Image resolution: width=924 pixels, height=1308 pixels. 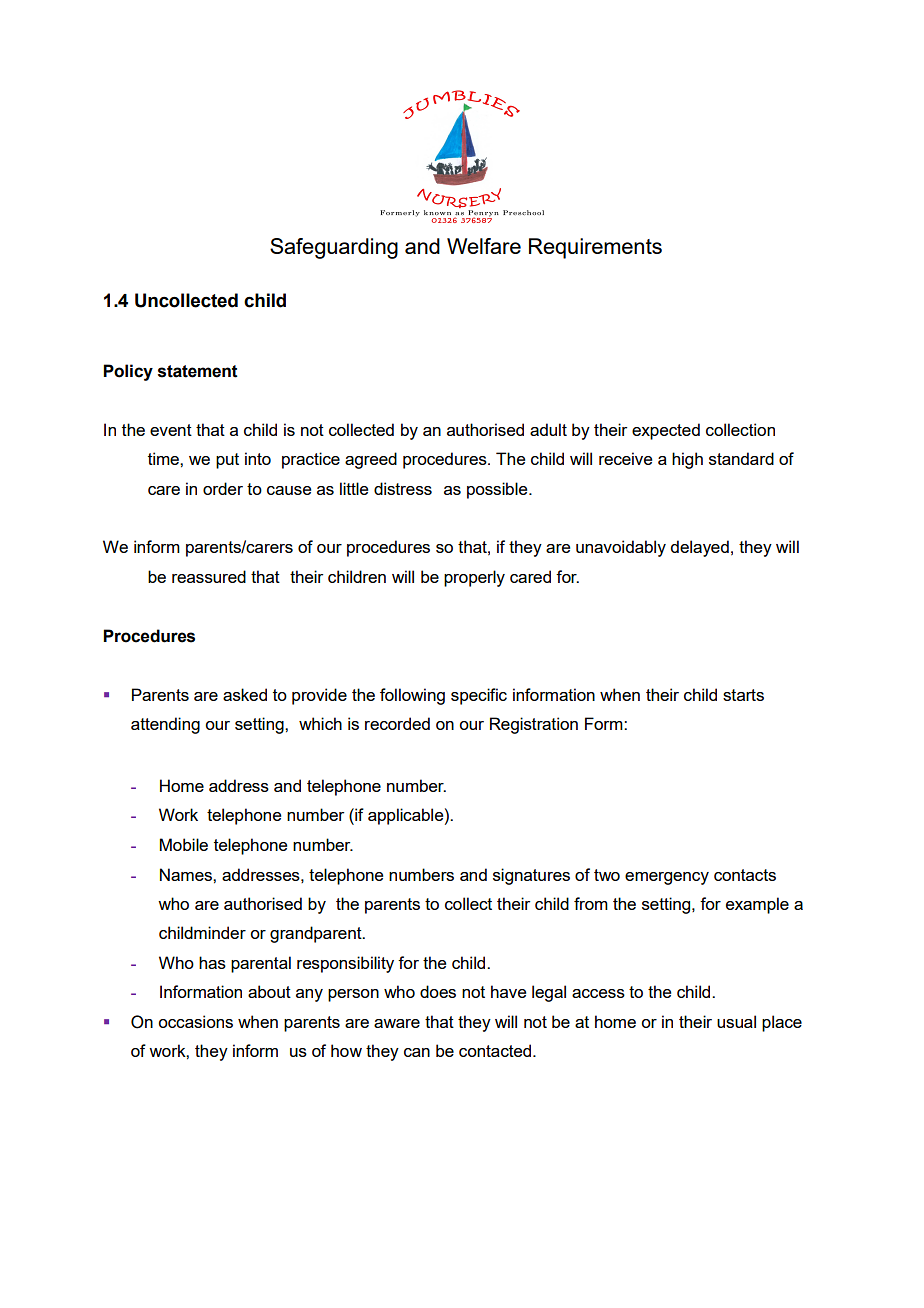 What do you see at coordinates (334, 248) in the document?
I see `Safeguarding` at bounding box center [334, 248].
